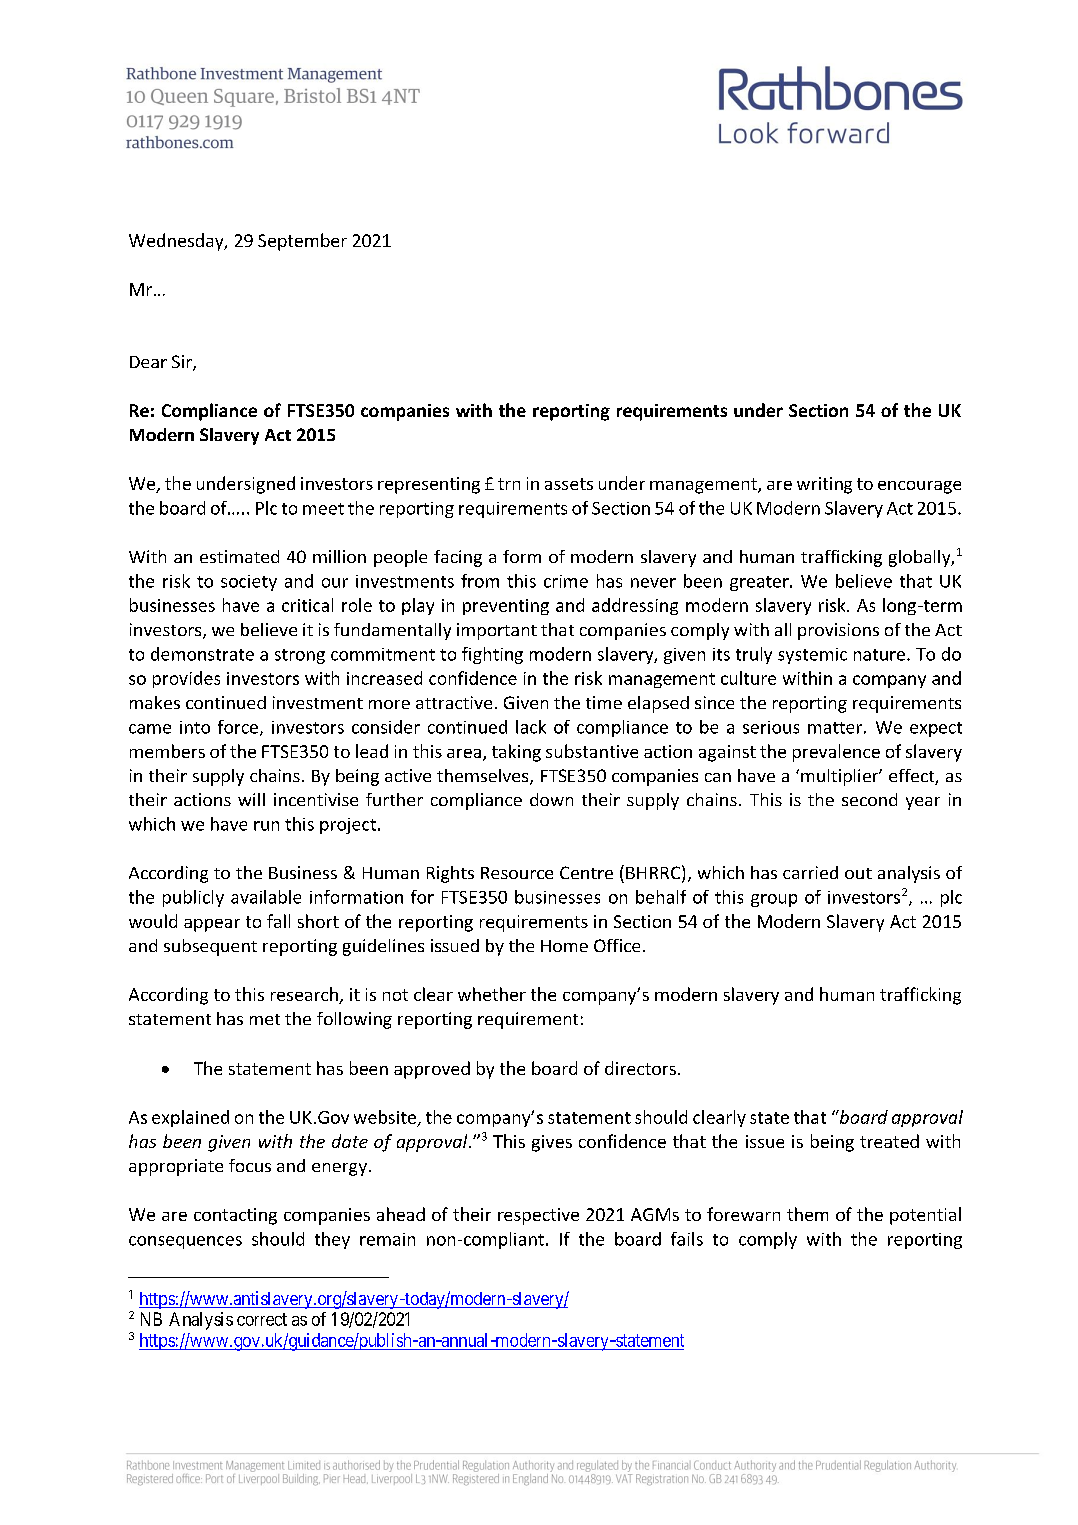  Describe the element at coordinates (210, 947) in the image. I see `subsequent` at that location.
